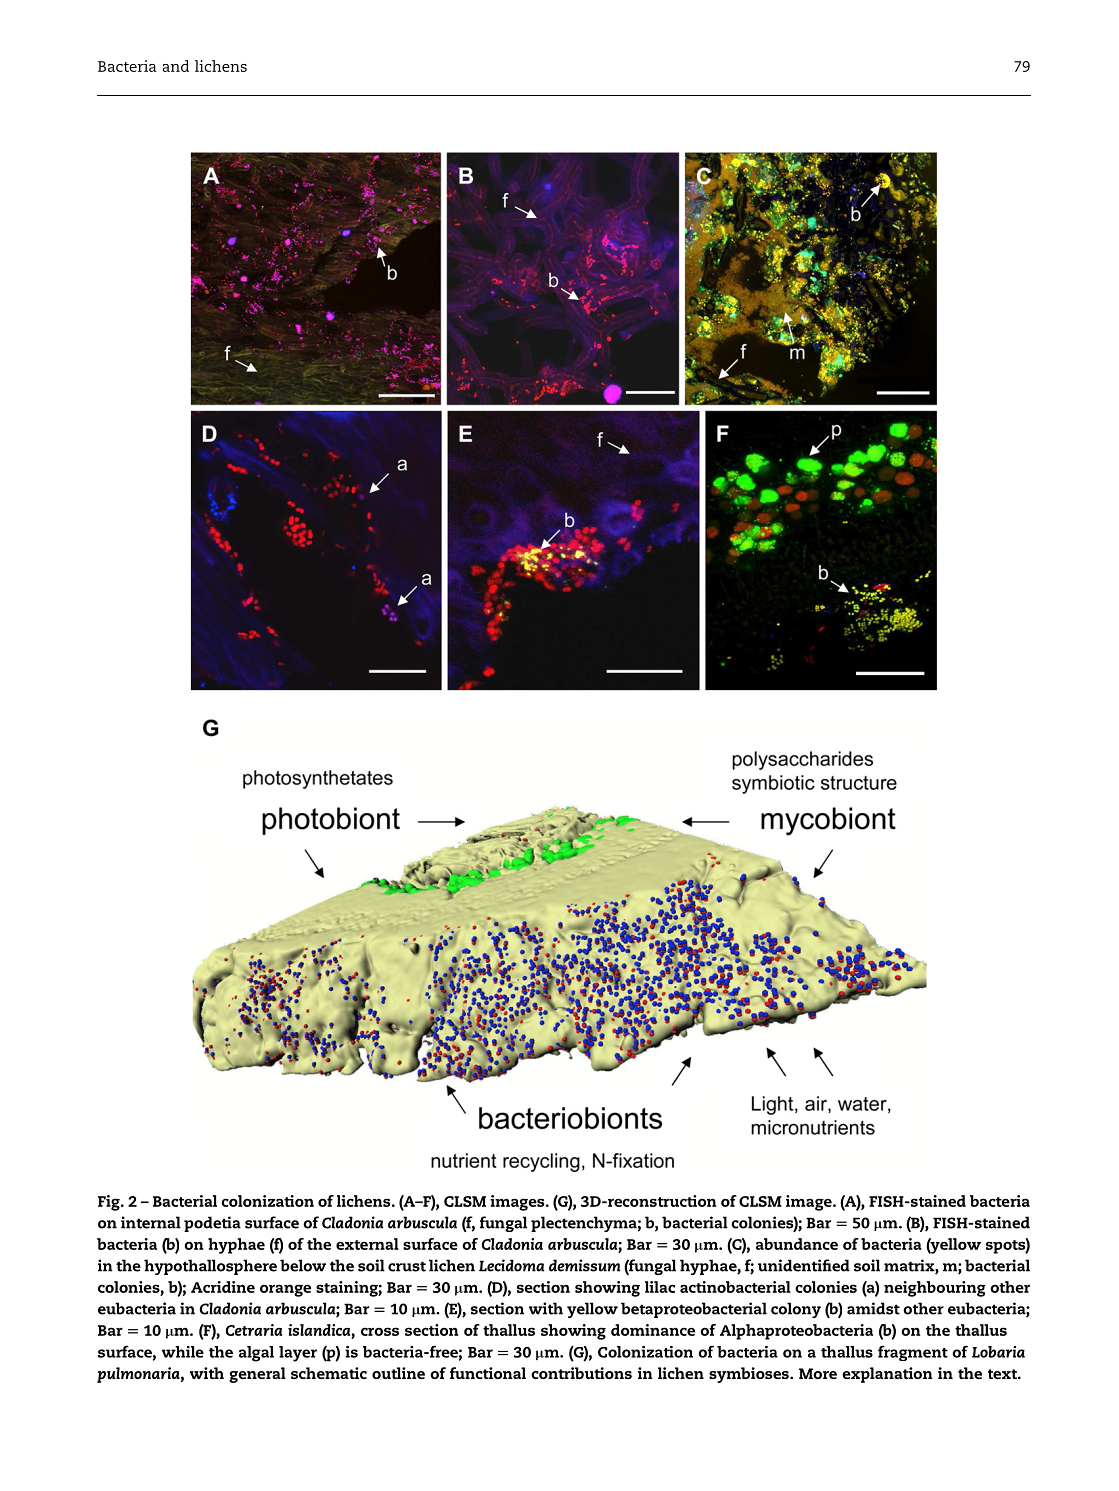 Image resolution: width=1119 pixels, height=1491 pixels. Describe the element at coordinates (660, 1287) in the screenshot. I see `lilac` at that location.
